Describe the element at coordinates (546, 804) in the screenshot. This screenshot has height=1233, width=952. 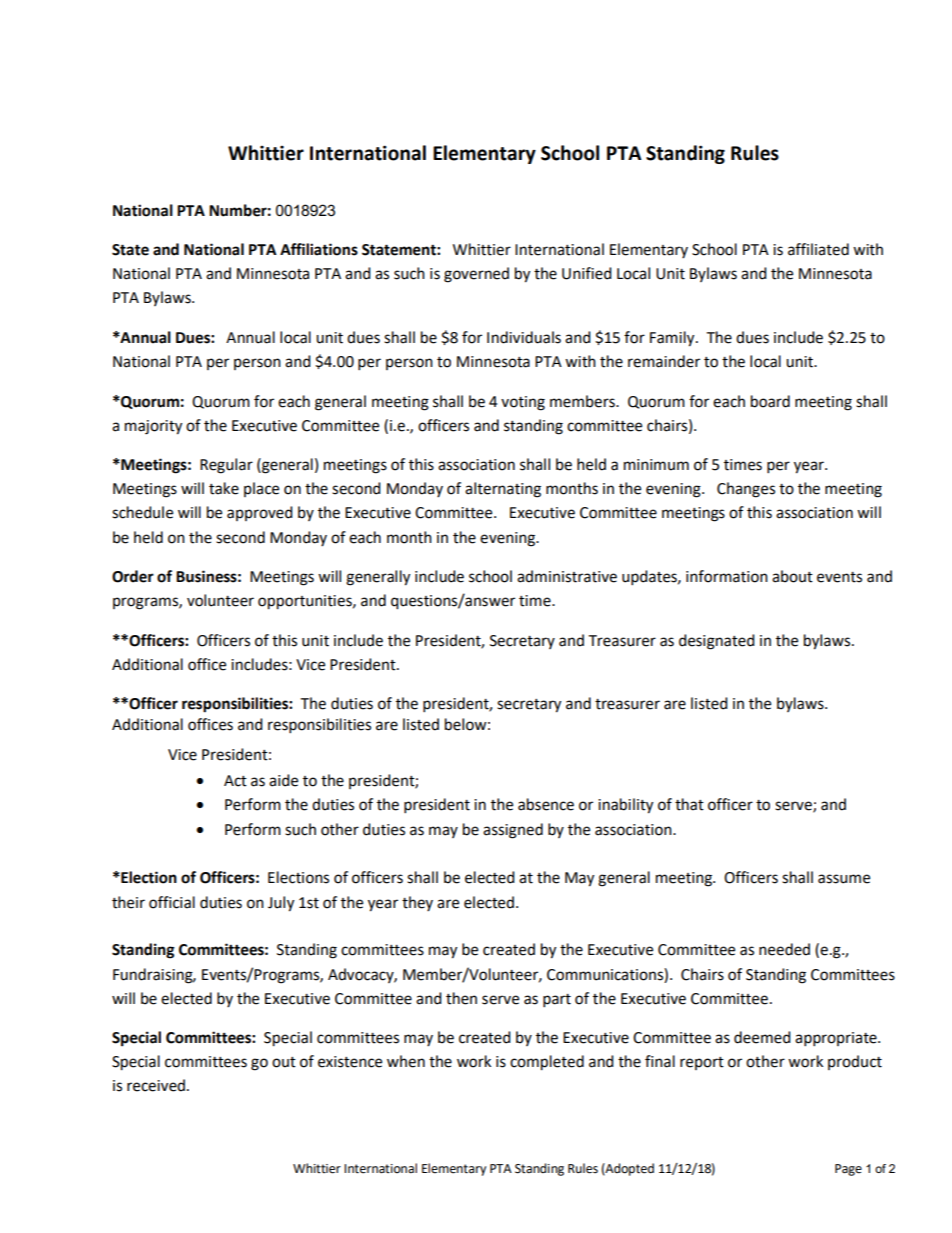
I see `absence` at that location.
